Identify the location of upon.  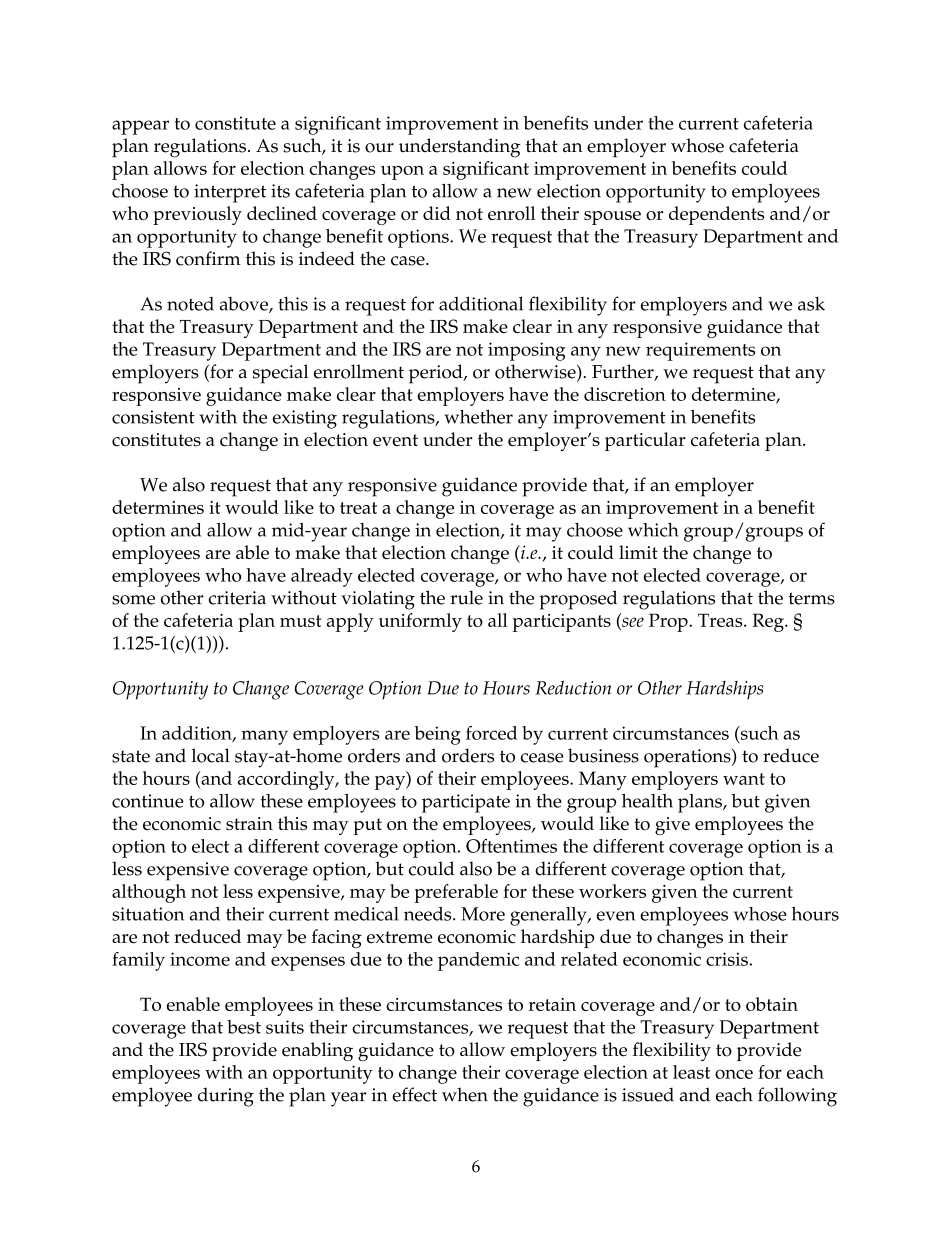
(402, 173).
